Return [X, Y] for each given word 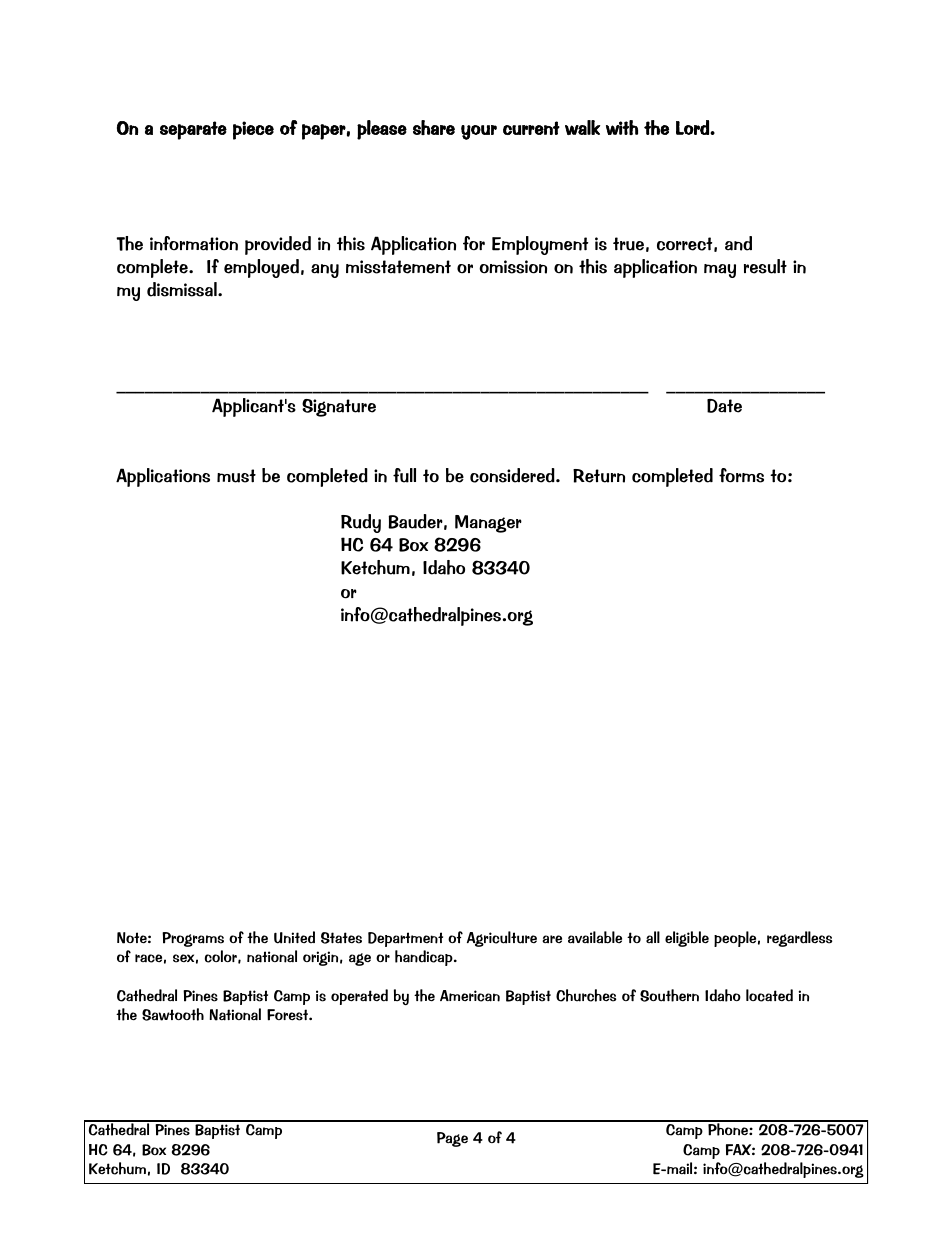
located [769, 995]
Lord [693, 127]
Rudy [361, 523]
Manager [488, 524]
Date [724, 406]
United [294, 937]
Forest [288, 1015]
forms [741, 475]
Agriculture [502, 939]
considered [513, 475]
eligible [687, 939]
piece [253, 130]
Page [452, 1139]
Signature [339, 408]
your [479, 132]
